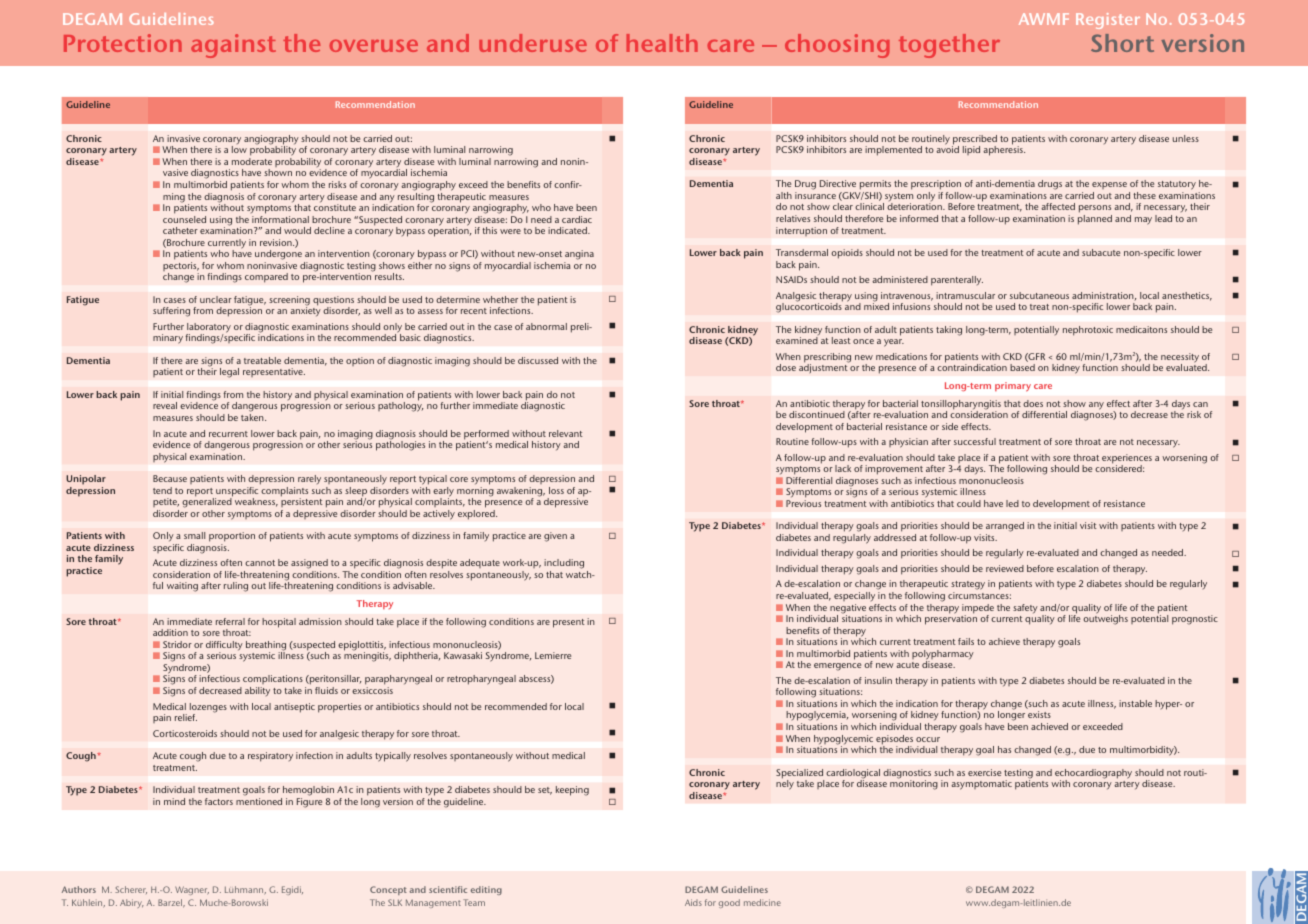  I want to click on good, so click(729, 903).
